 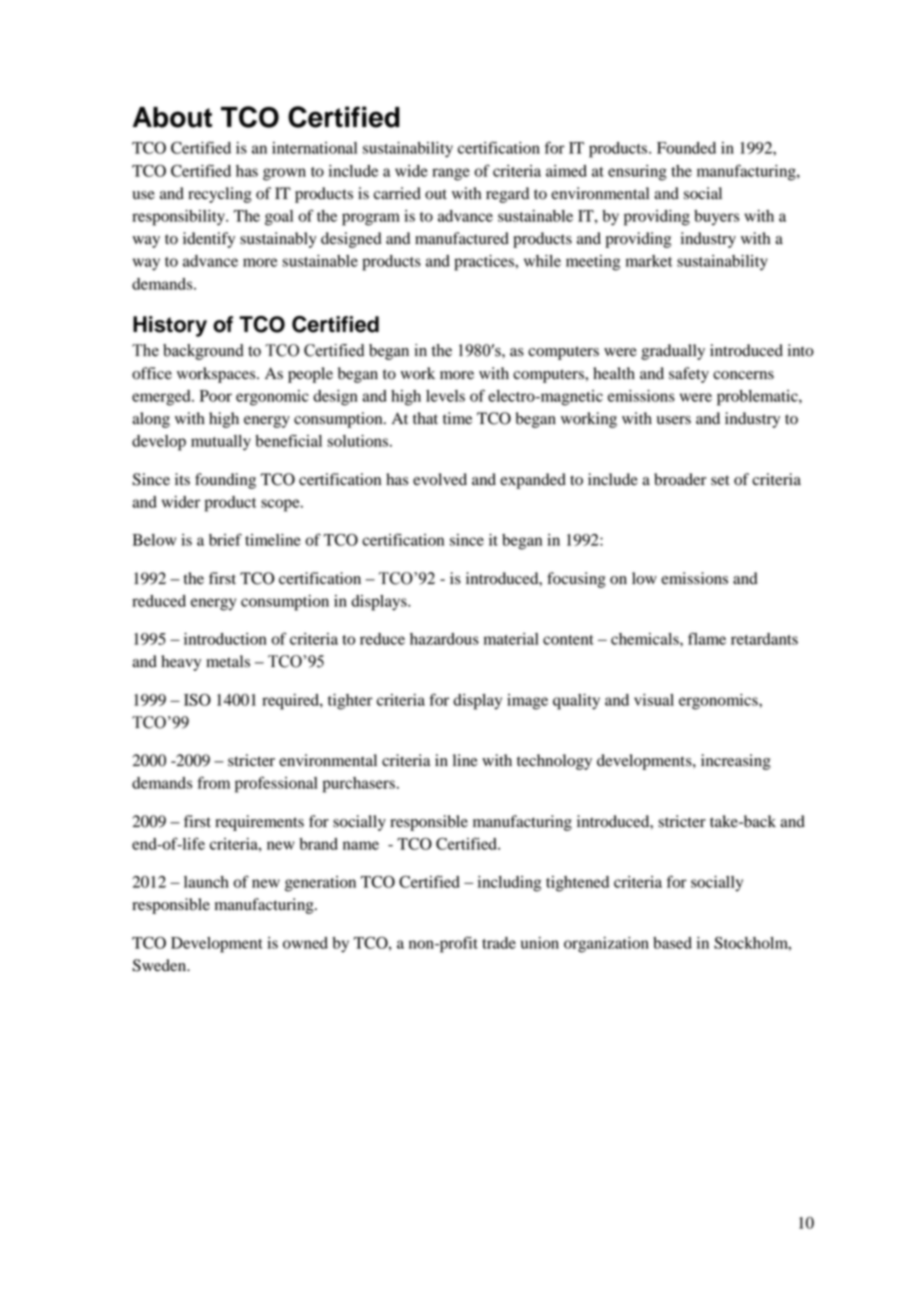 What do you see at coordinates (170, 326) in the page?
I see `History` at bounding box center [170, 326].
